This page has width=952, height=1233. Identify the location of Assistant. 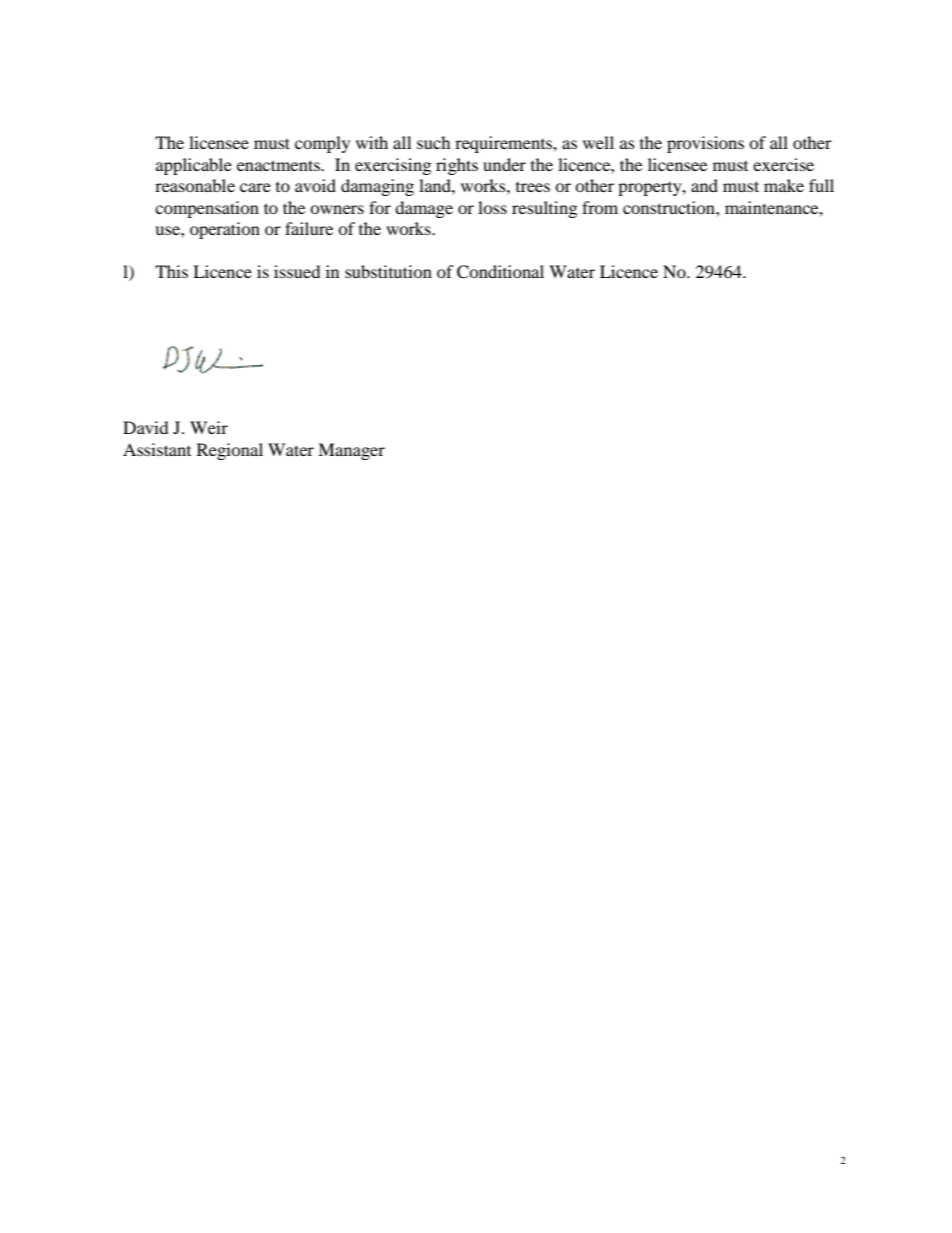
(157, 449).
